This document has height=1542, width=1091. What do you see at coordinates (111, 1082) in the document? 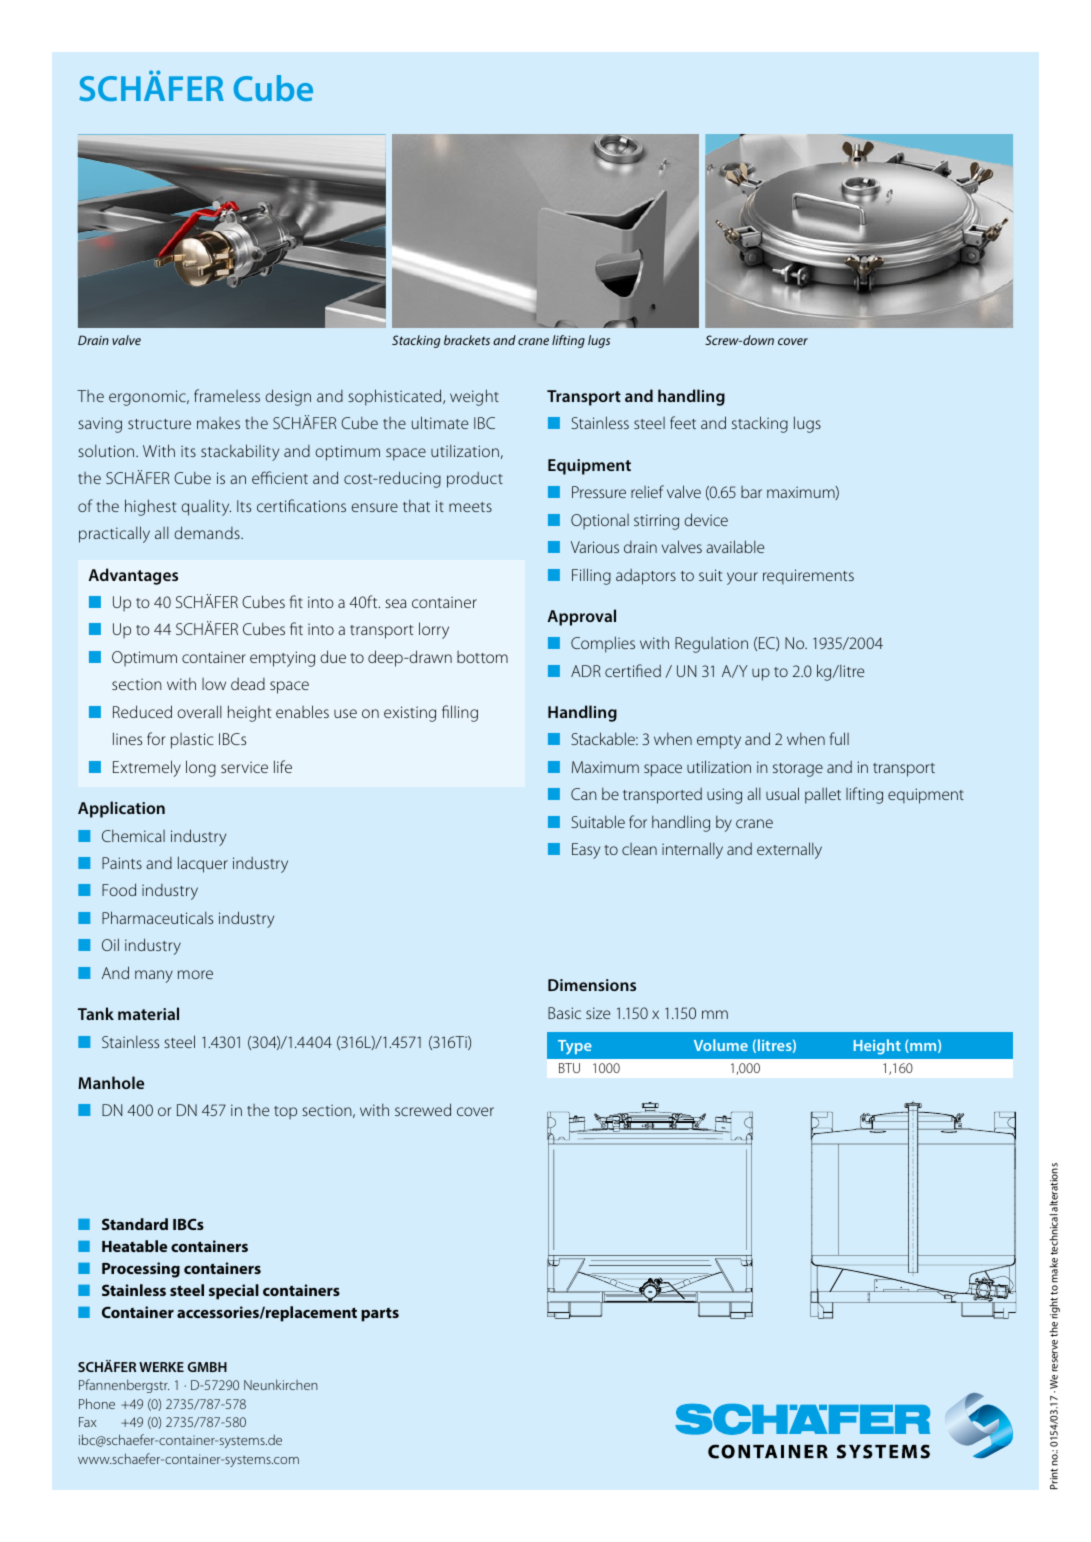
I see `Manhole` at bounding box center [111, 1082].
